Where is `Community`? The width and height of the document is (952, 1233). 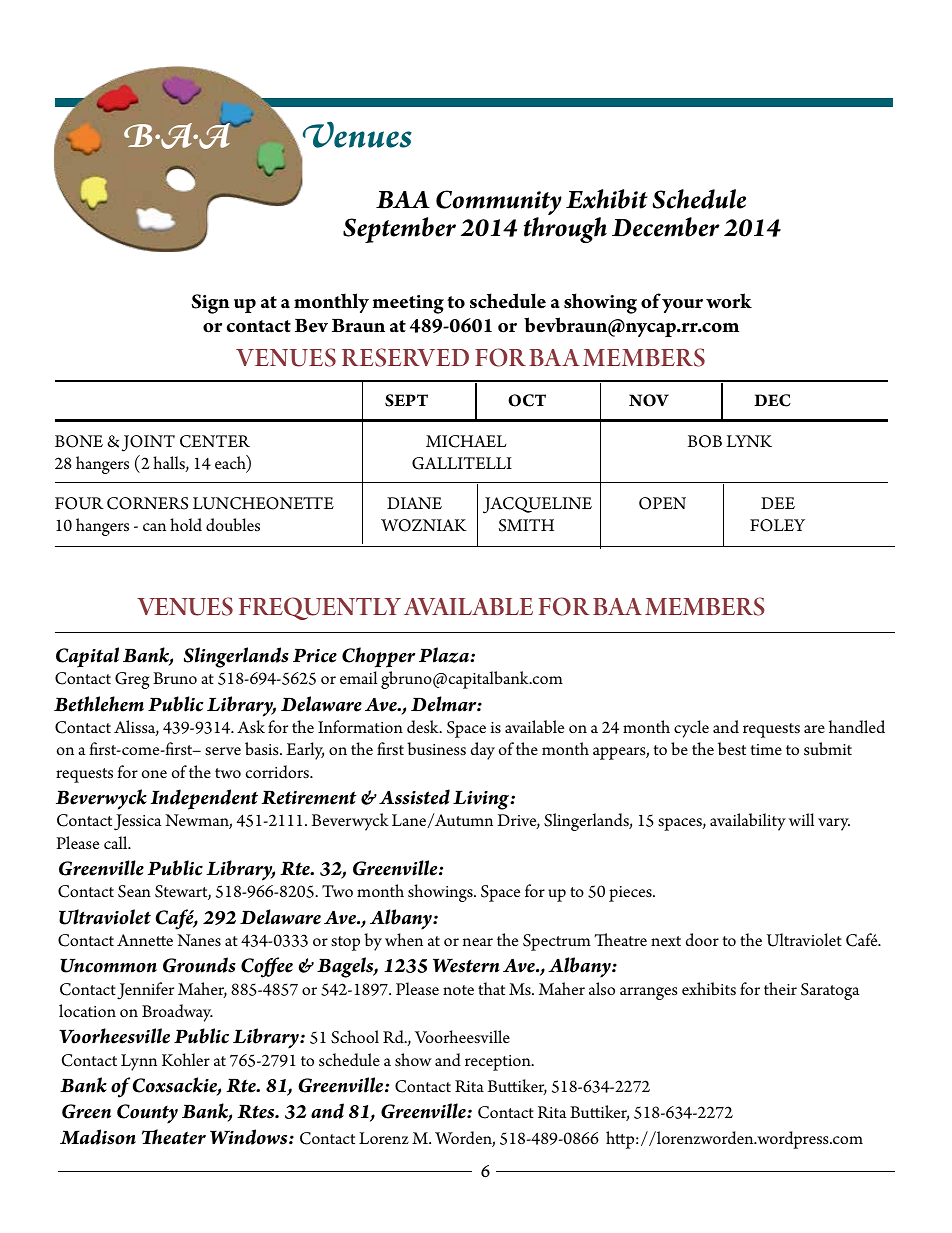
Community is located at coordinates (499, 204).
